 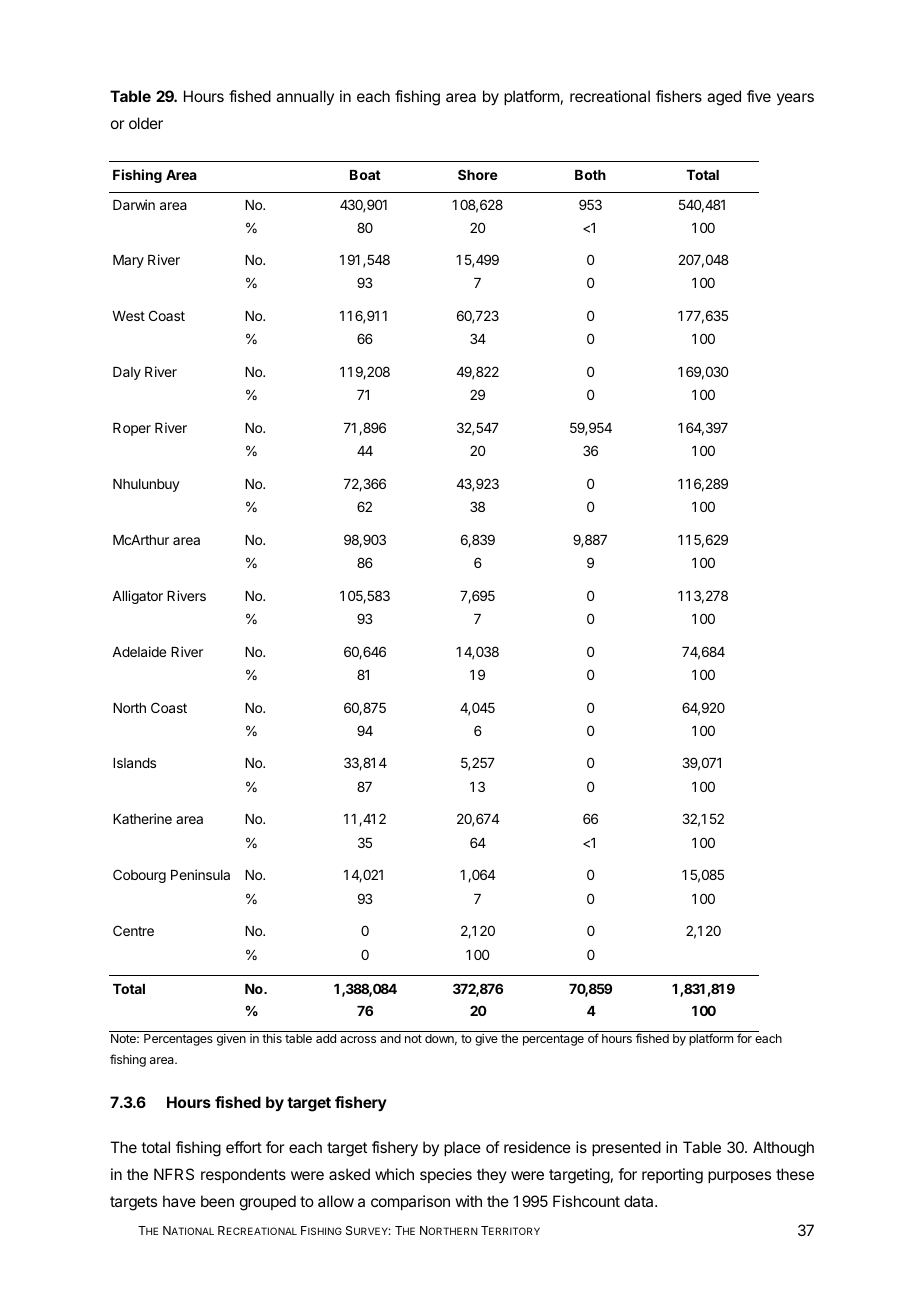 What do you see at coordinates (127, 373) in the screenshot?
I see `Daly` at bounding box center [127, 373].
